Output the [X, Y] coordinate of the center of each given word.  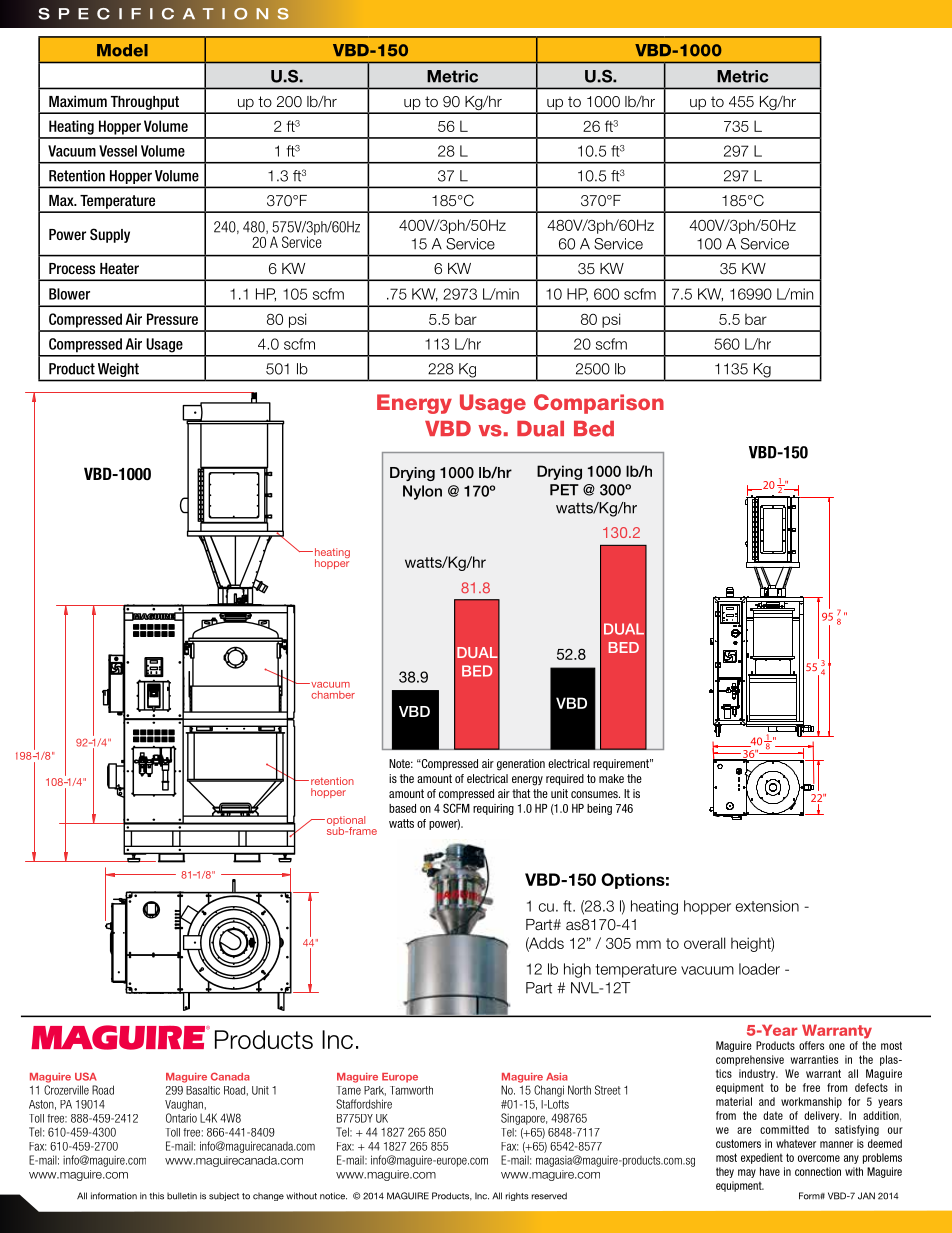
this [156, 1196]
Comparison [599, 404]
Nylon [422, 492]
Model [122, 50]
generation [521, 765]
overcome [819, 1158]
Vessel [118, 151]
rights [517, 1196]
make [611, 778]
